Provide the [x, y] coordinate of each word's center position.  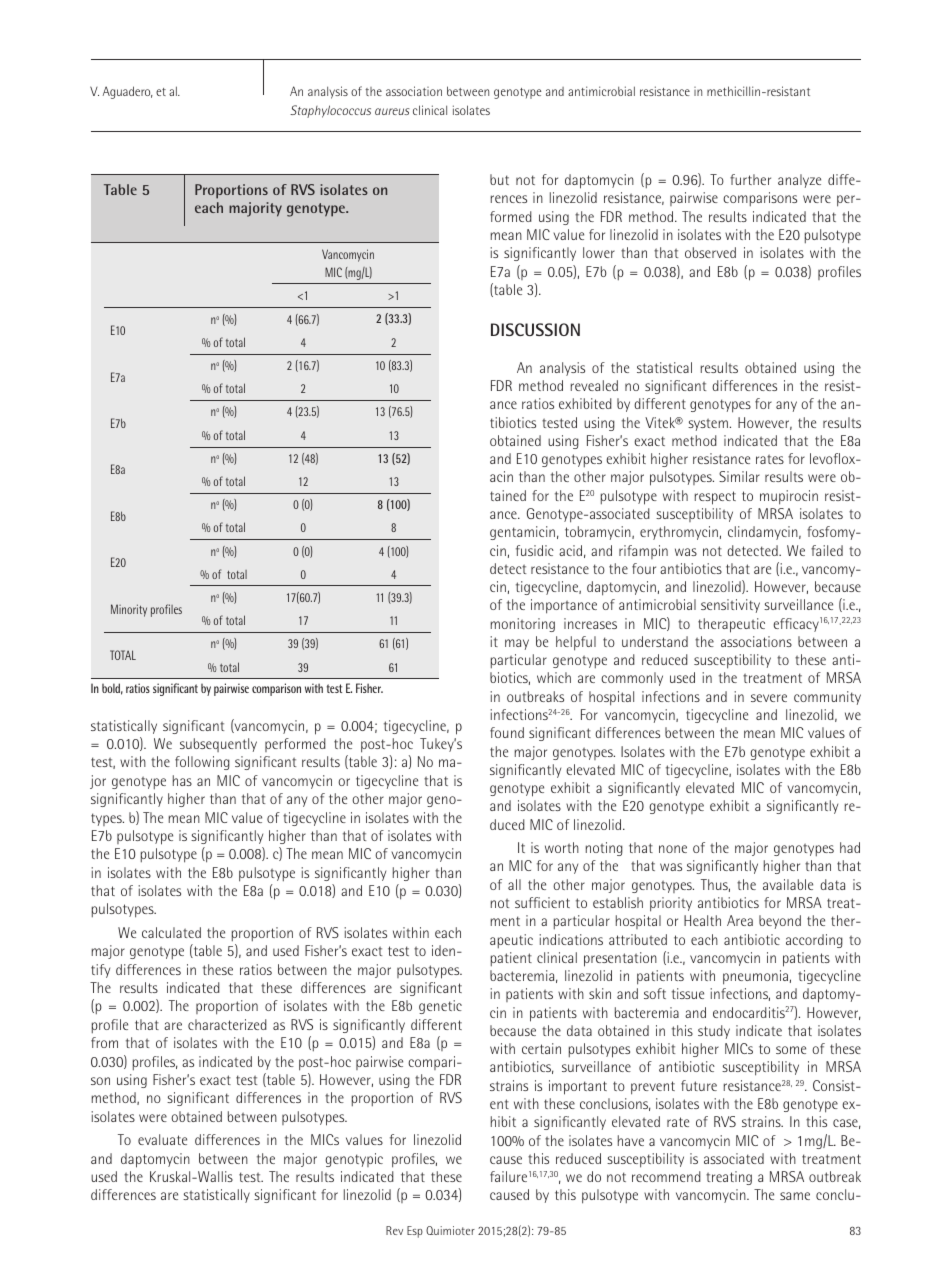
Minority [129, 610]
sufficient [542, 902]
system [708, 424]
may [517, 644]
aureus [392, 111]
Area [740, 920]
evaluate [162, 1139]
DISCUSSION [535, 329]
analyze [799, 181]
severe [769, 698]
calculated [171, 932]
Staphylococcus [330, 111]
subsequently [218, 745]
